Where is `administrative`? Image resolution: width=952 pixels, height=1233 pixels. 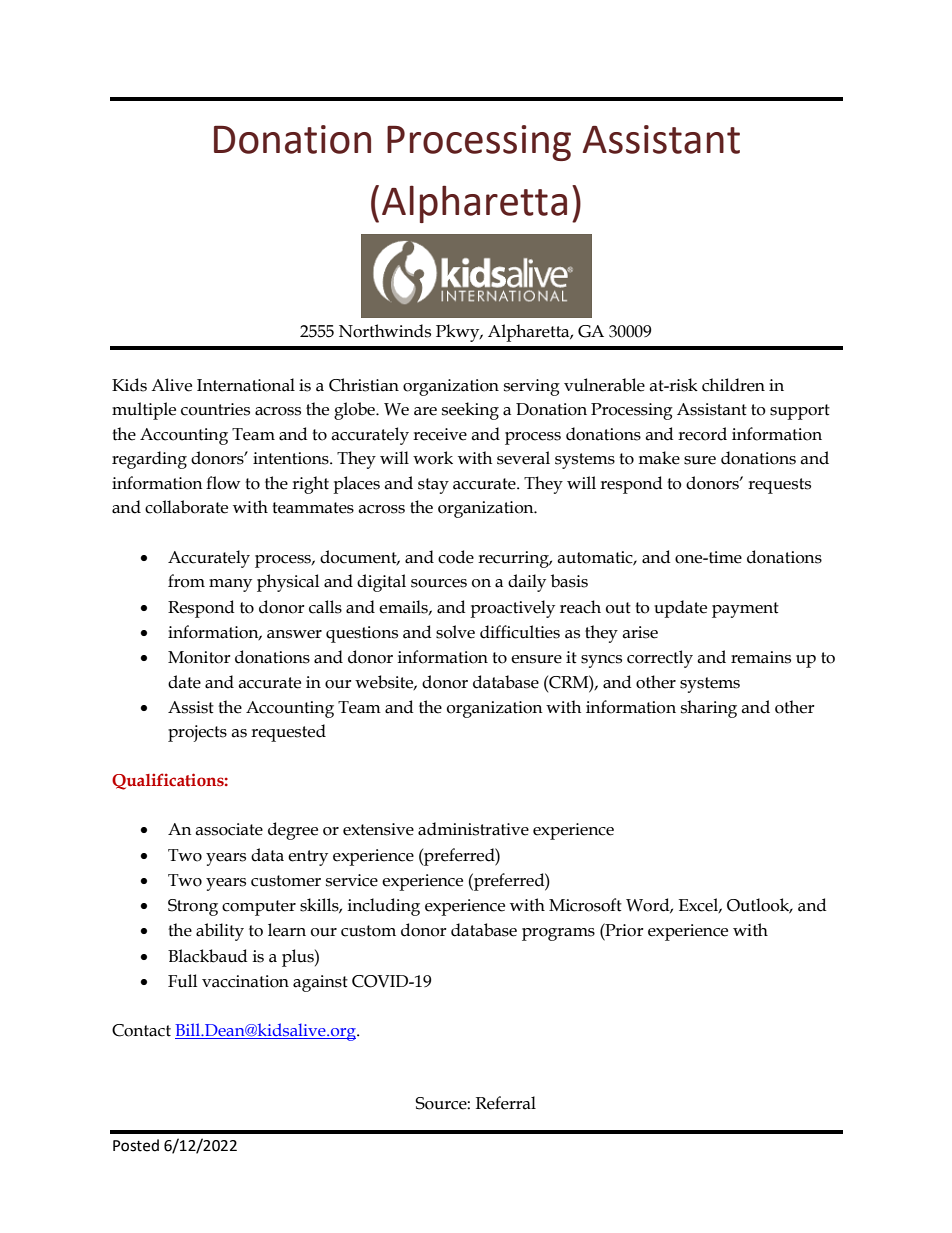
administrative is located at coordinates (473, 829).
